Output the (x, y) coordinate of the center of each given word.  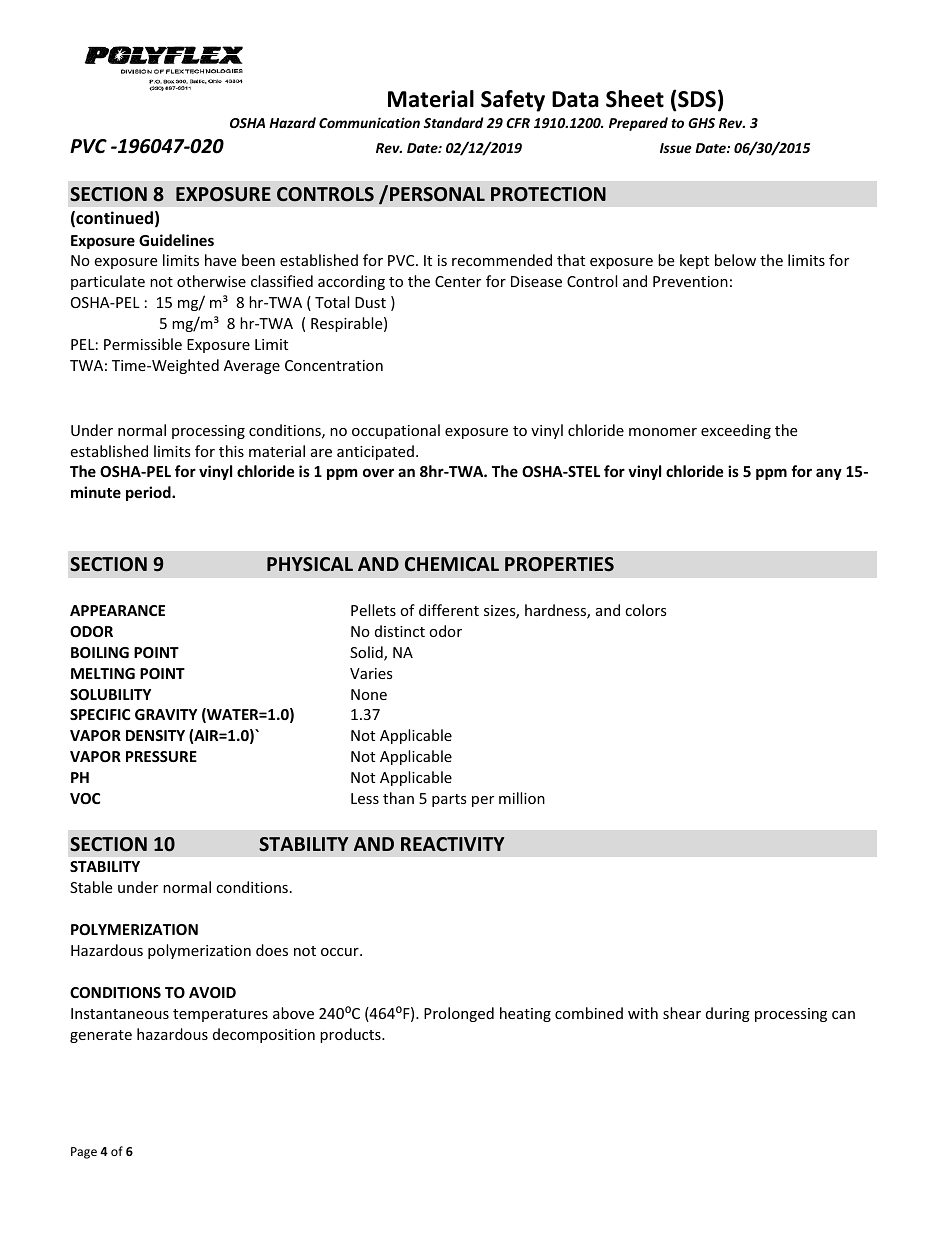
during (728, 1014)
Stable (91, 887)
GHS (701, 123)
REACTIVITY (453, 844)
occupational (396, 431)
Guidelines (176, 240)
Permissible (143, 344)
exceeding (736, 431)
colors (646, 610)
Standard (453, 122)
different (449, 610)
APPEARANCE (117, 610)
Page (84, 1153)
